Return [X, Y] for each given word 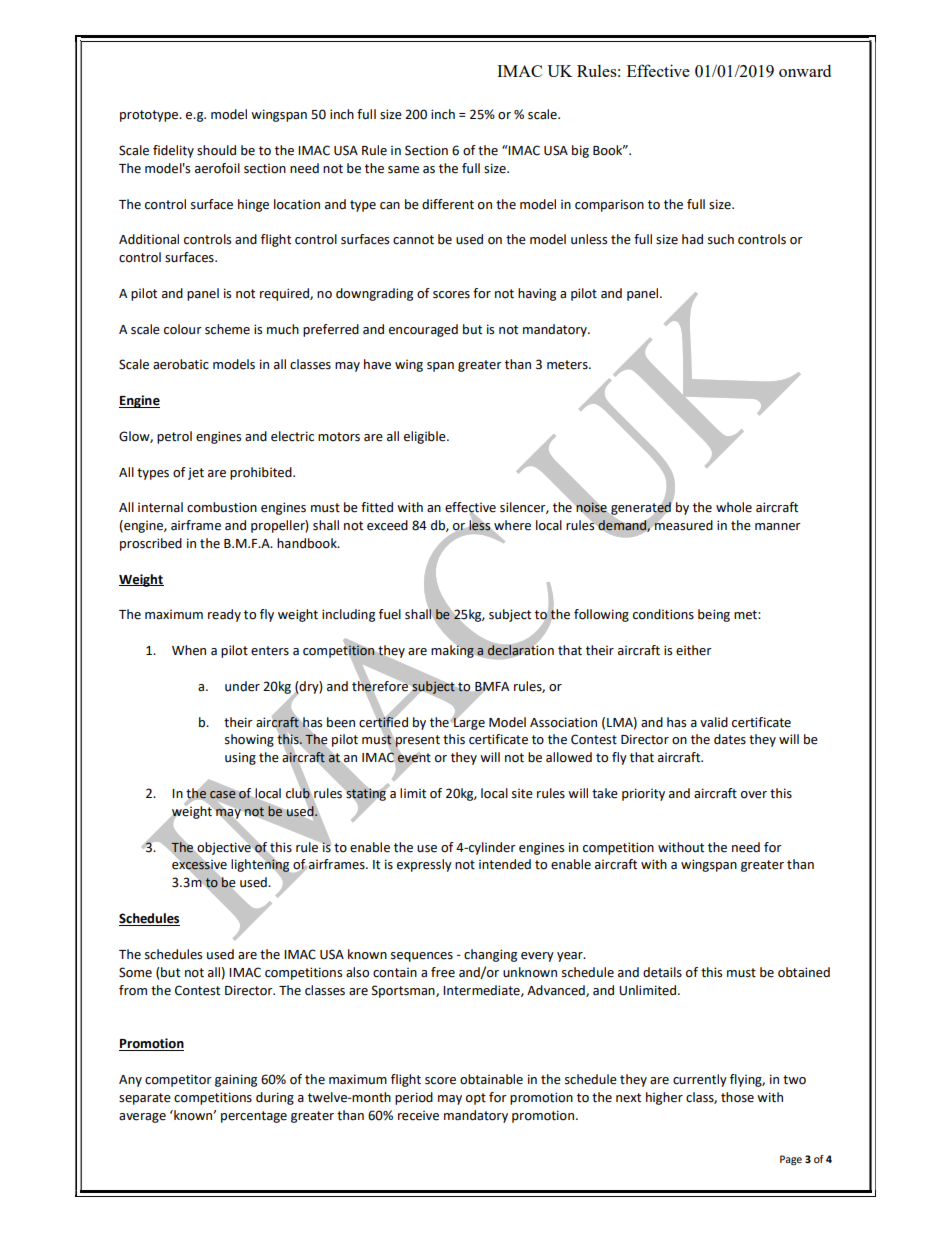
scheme [227, 329]
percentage [254, 1117]
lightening [261, 865]
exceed [387, 525]
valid [714, 722]
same [403, 170]
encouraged [423, 330]
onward [805, 70]
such [721, 239]
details [662, 972]
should [216, 150]
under [242, 686]
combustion [222, 507]
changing [490, 955]
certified [383, 721]
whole [734, 507]
